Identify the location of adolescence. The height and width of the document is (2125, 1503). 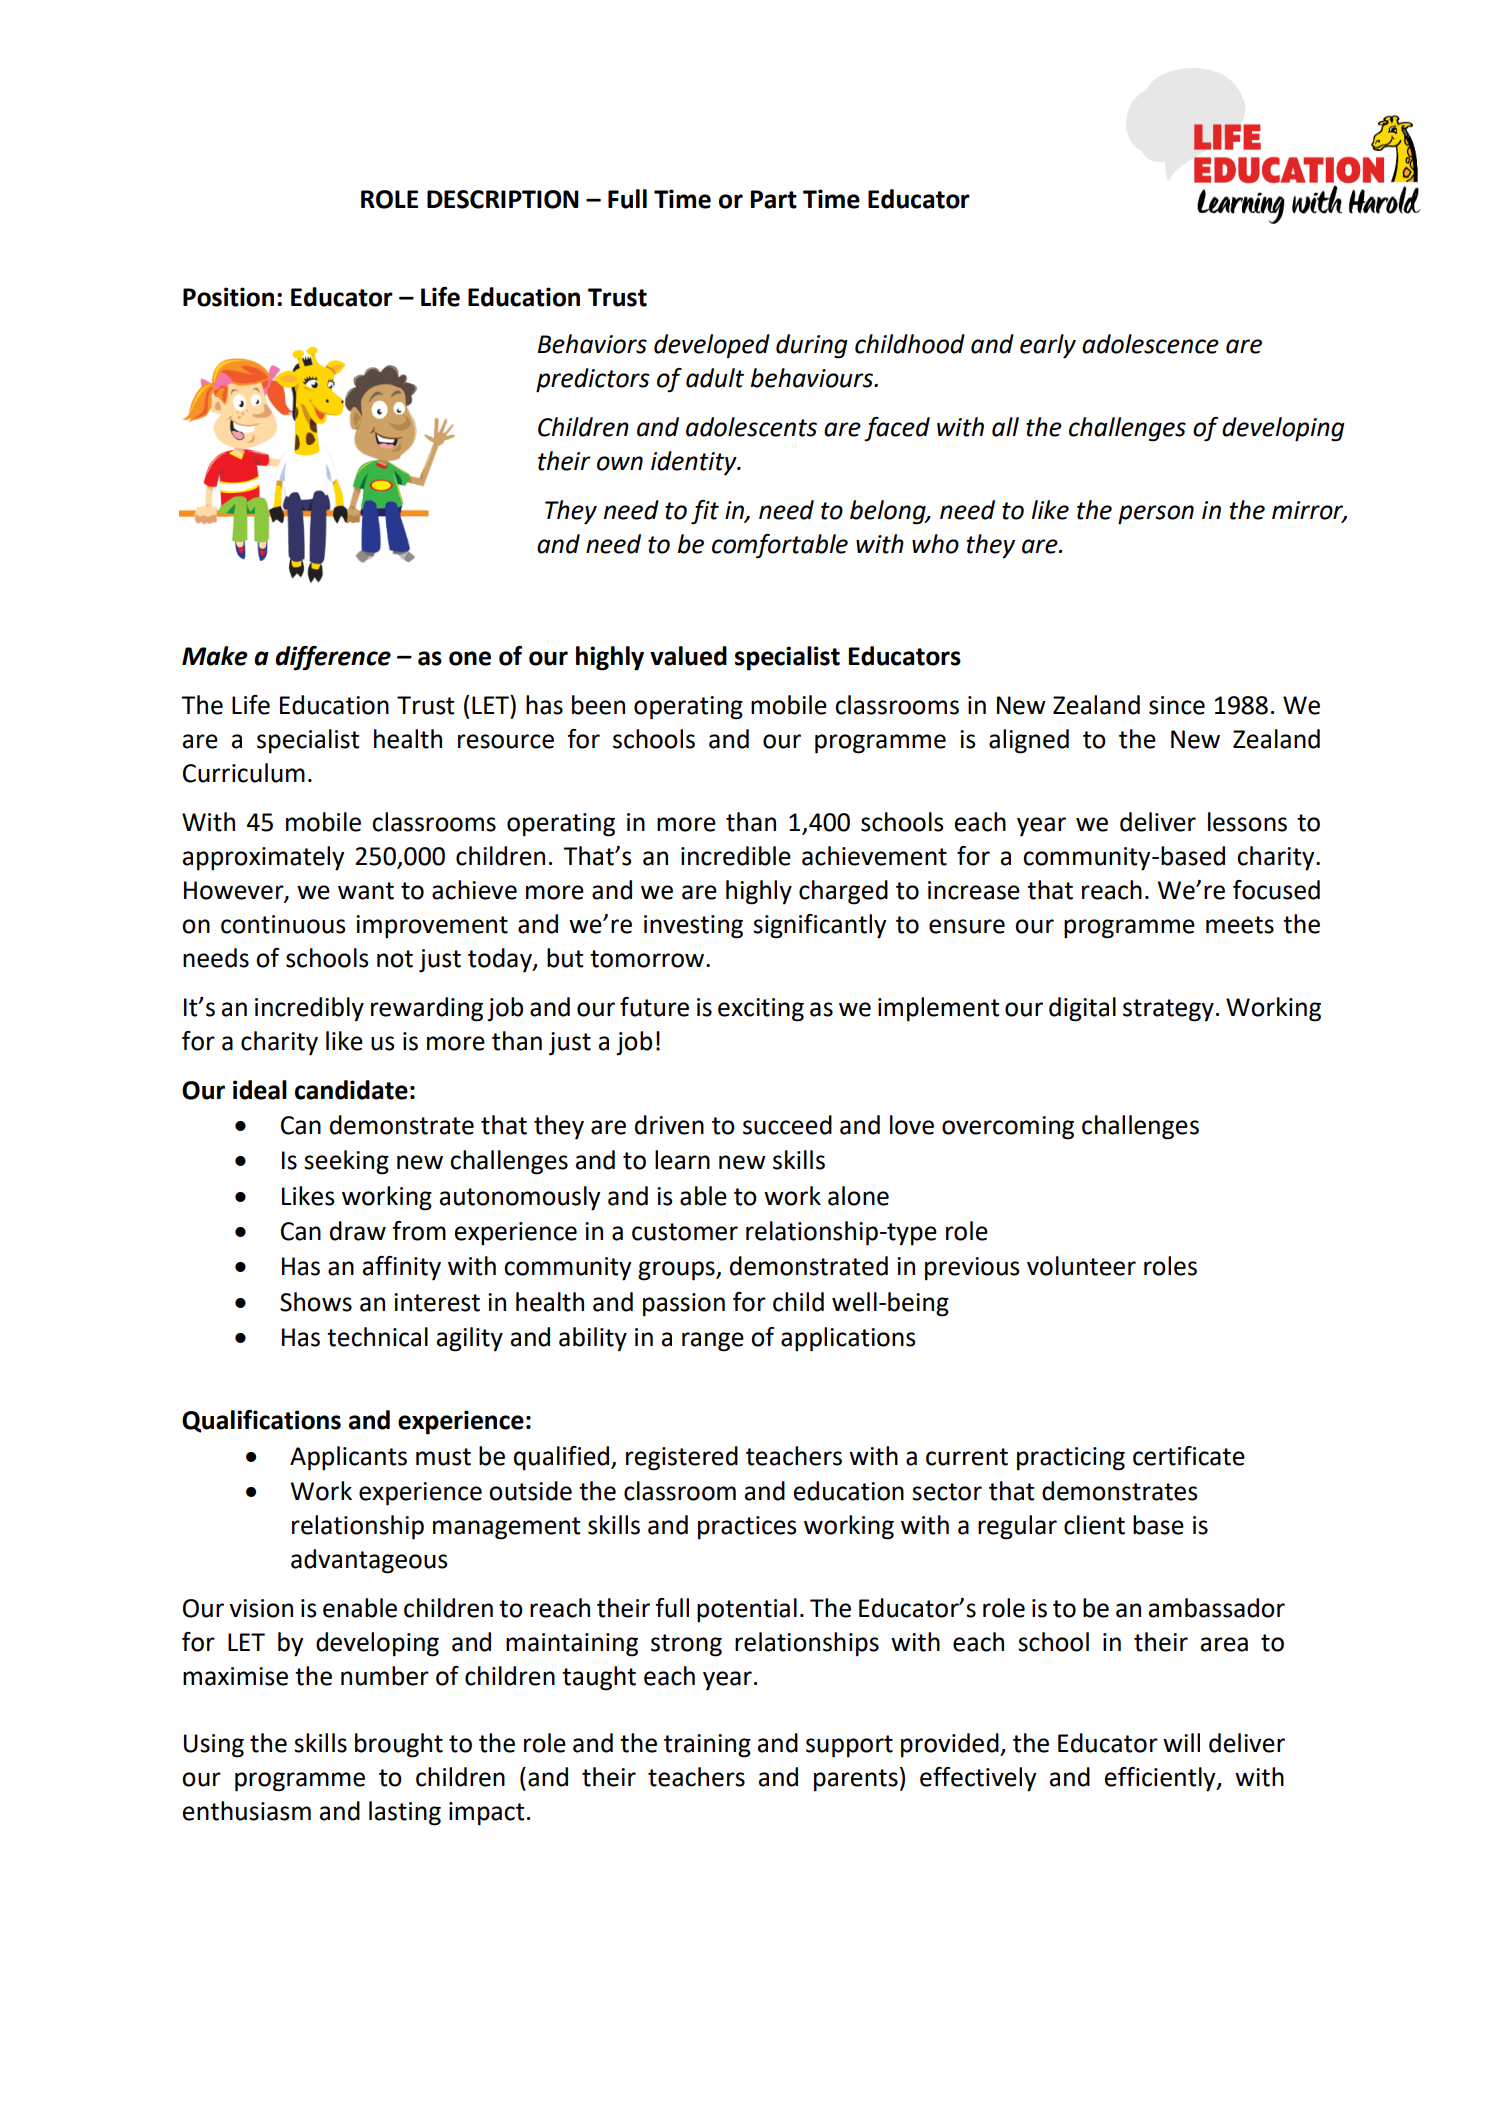
(1150, 344).
